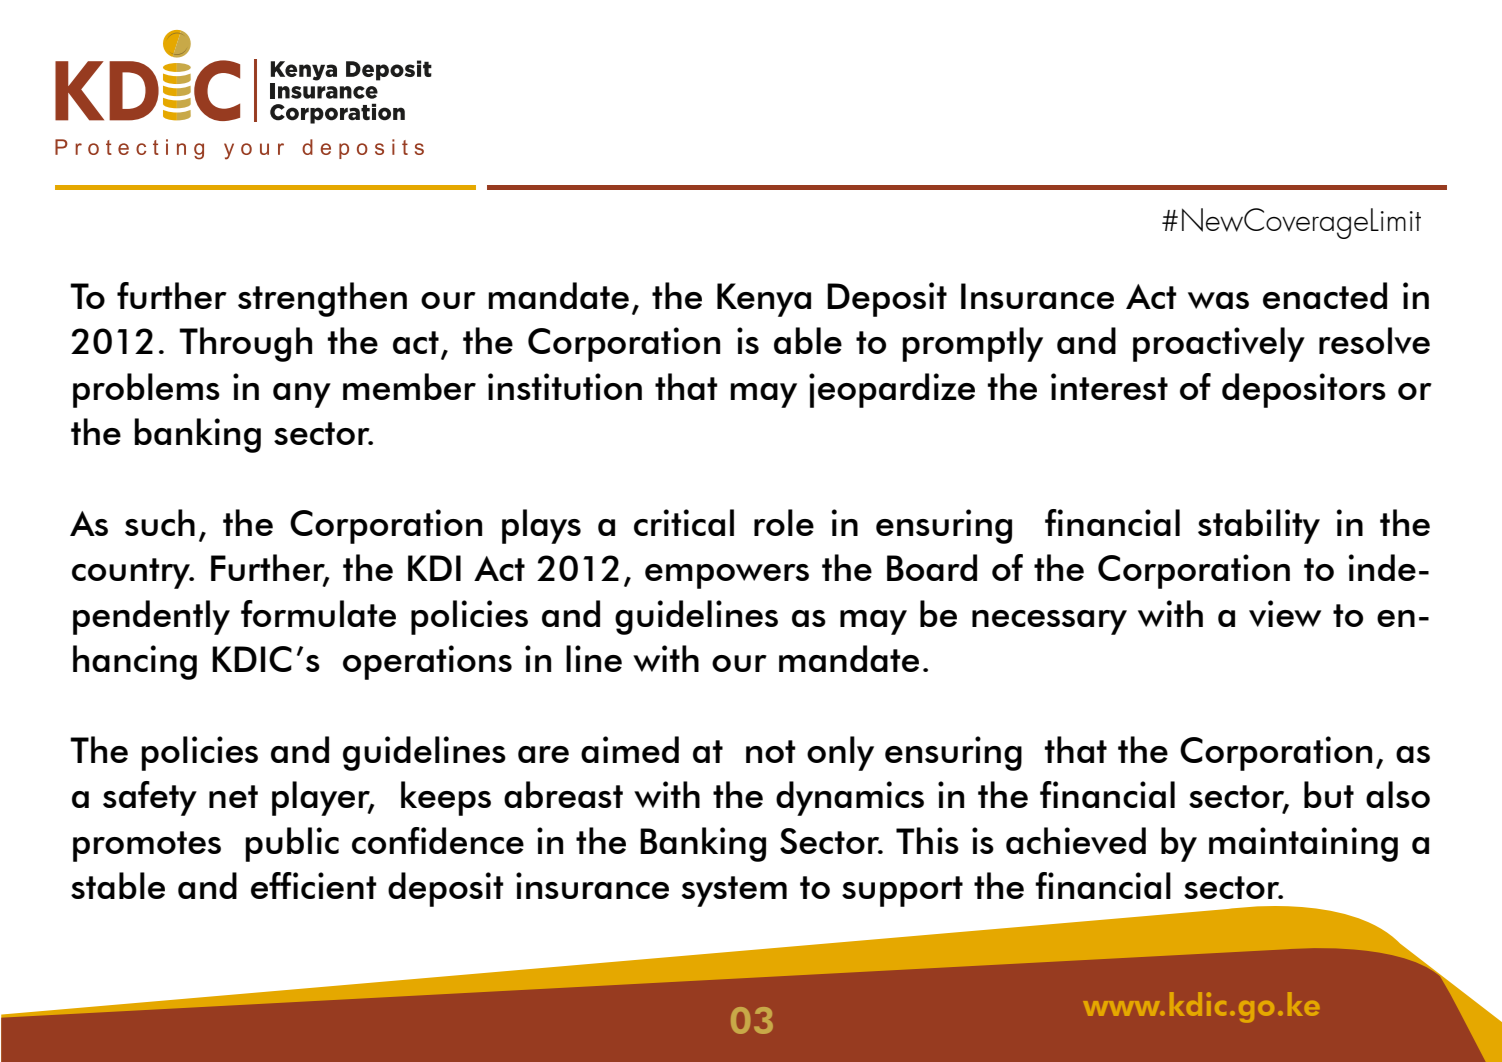 This document has height=1062, width=1502. What do you see at coordinates (771, 751) in the document?
I see `not` at bounding box center [771, 751].
